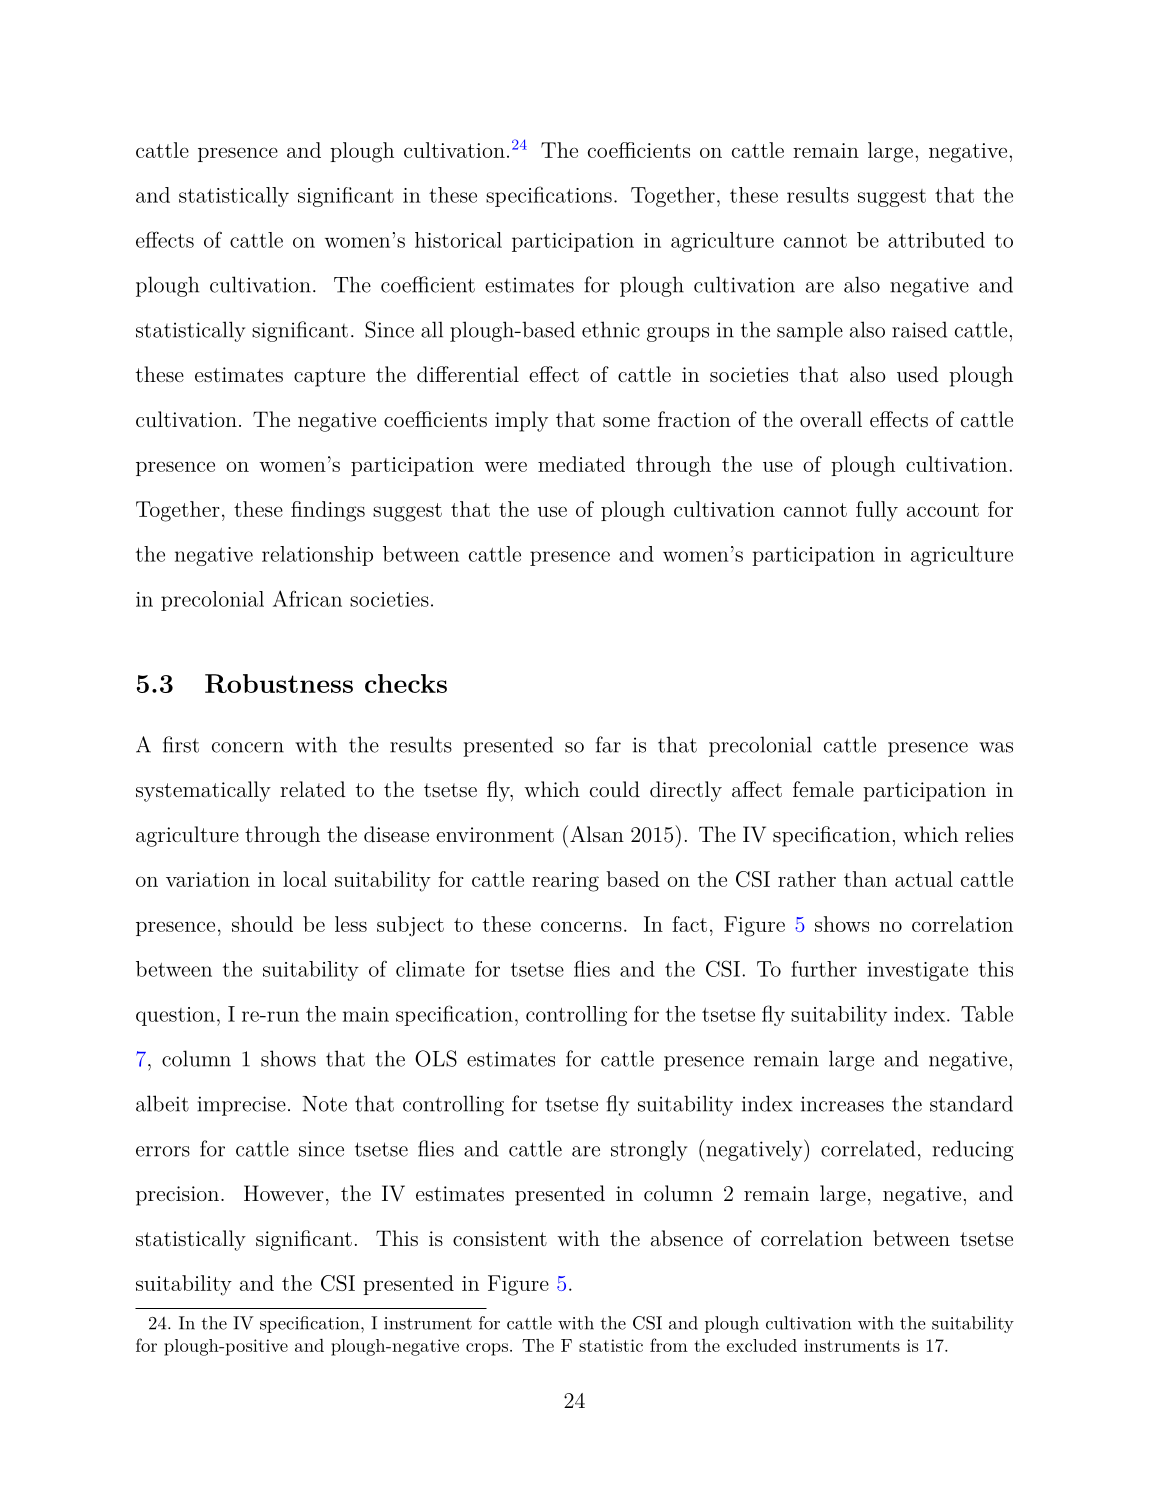 The image size is (1149, 1487). Describe the element at coordinates (615, 789) in the document. I see `could` at that location.
